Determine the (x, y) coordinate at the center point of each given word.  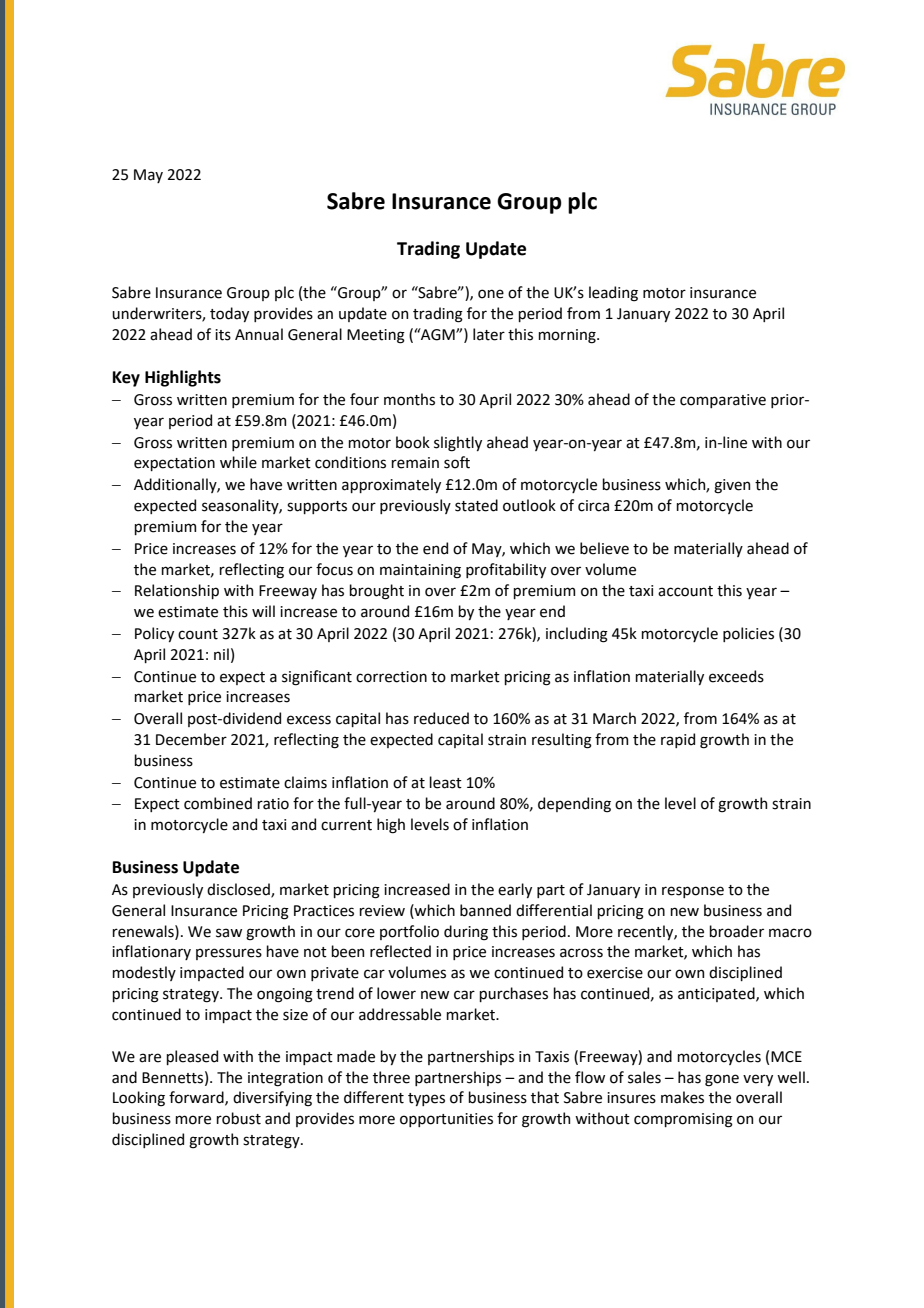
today (229, 314)
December (191, 739)
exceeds (736, 676)
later (489, 334)
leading (613, 294)
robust (238, 1118)
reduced (441, 718)
